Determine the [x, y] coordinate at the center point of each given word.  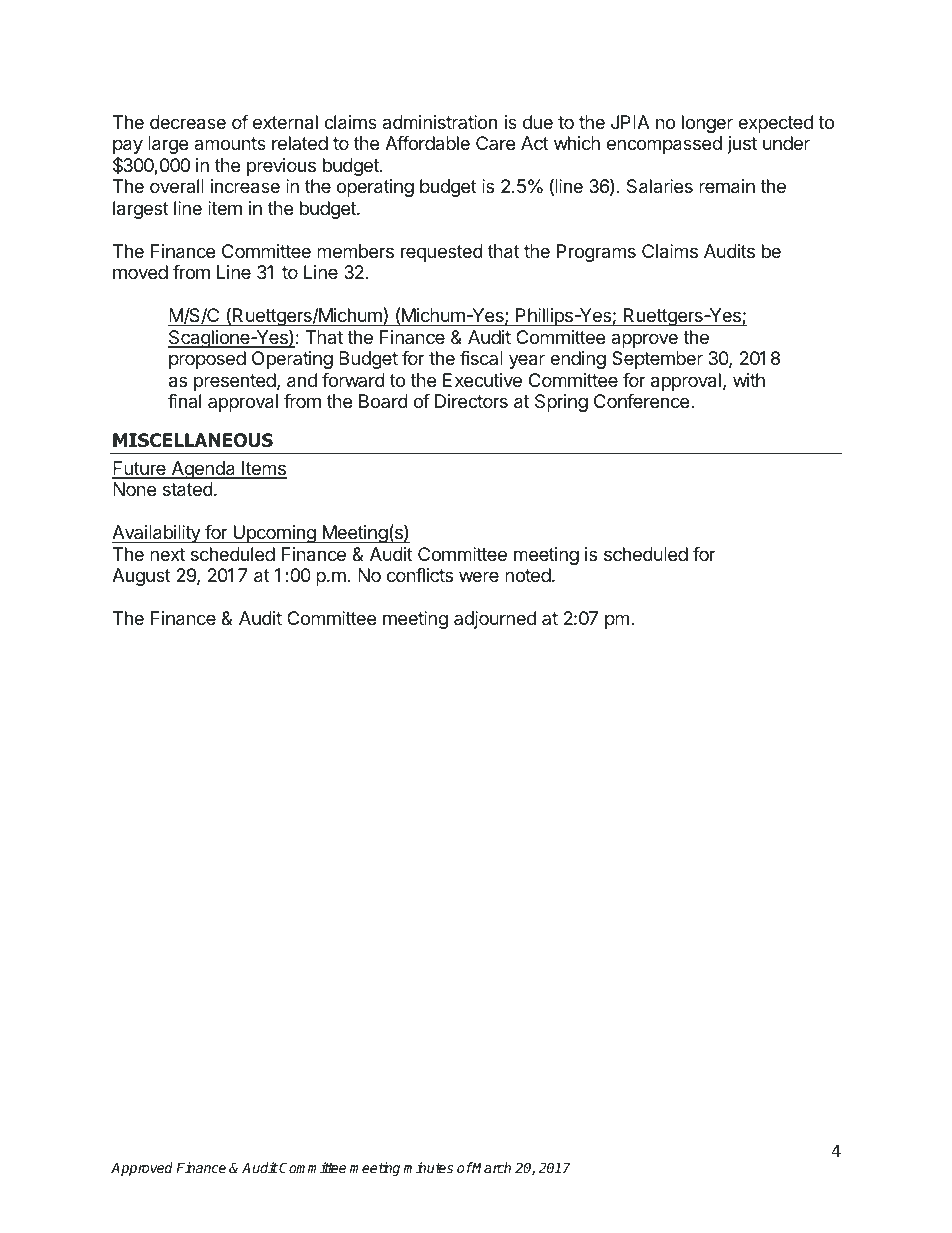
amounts [230, 143]
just [742, 145]
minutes [428, 1167]
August [141, 577]
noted [529, 575]
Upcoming [274, 534]
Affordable [427, 143]
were [479, 576]
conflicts [420, 575]
